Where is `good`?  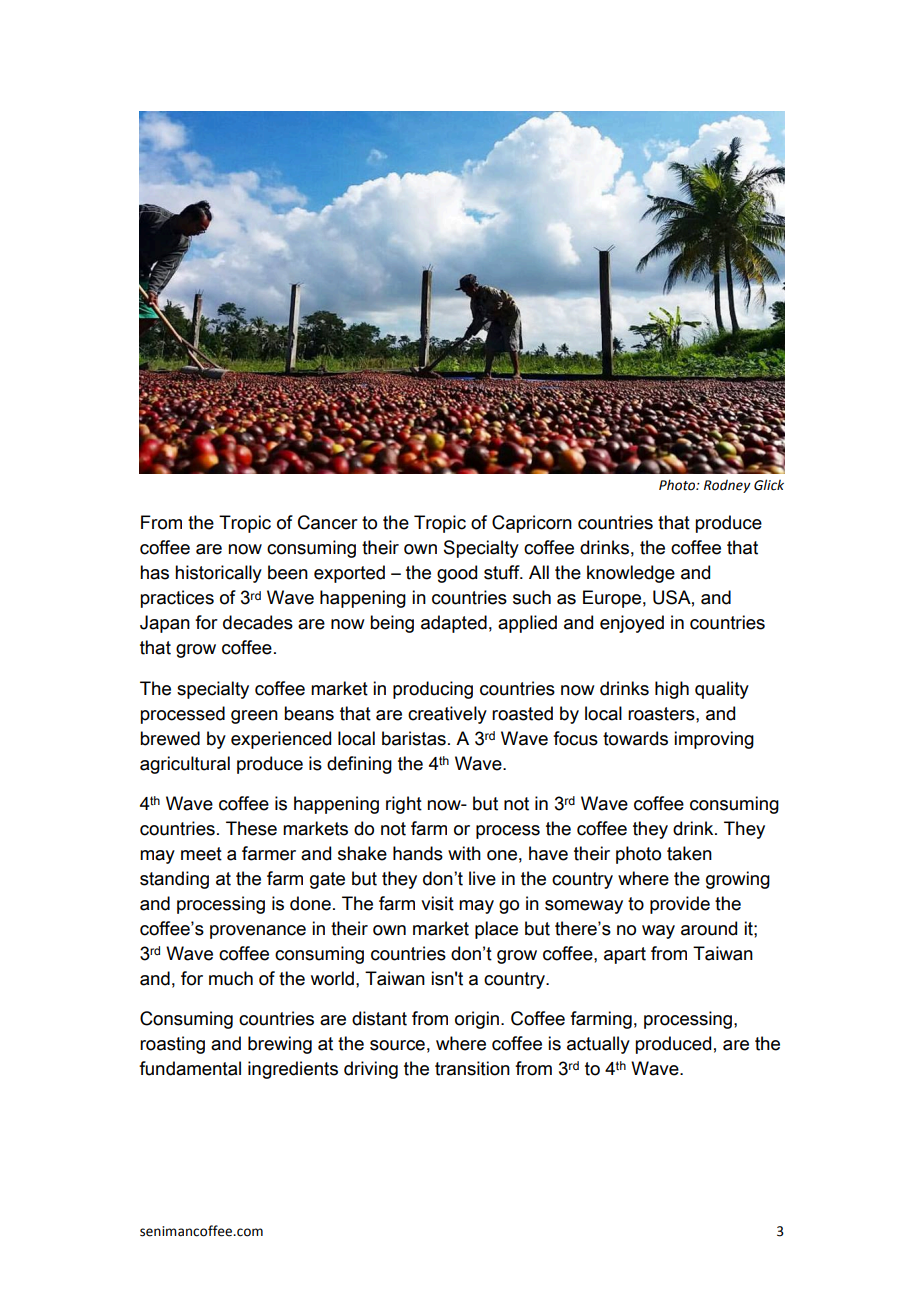
good is located at coordinates (457, 574).
